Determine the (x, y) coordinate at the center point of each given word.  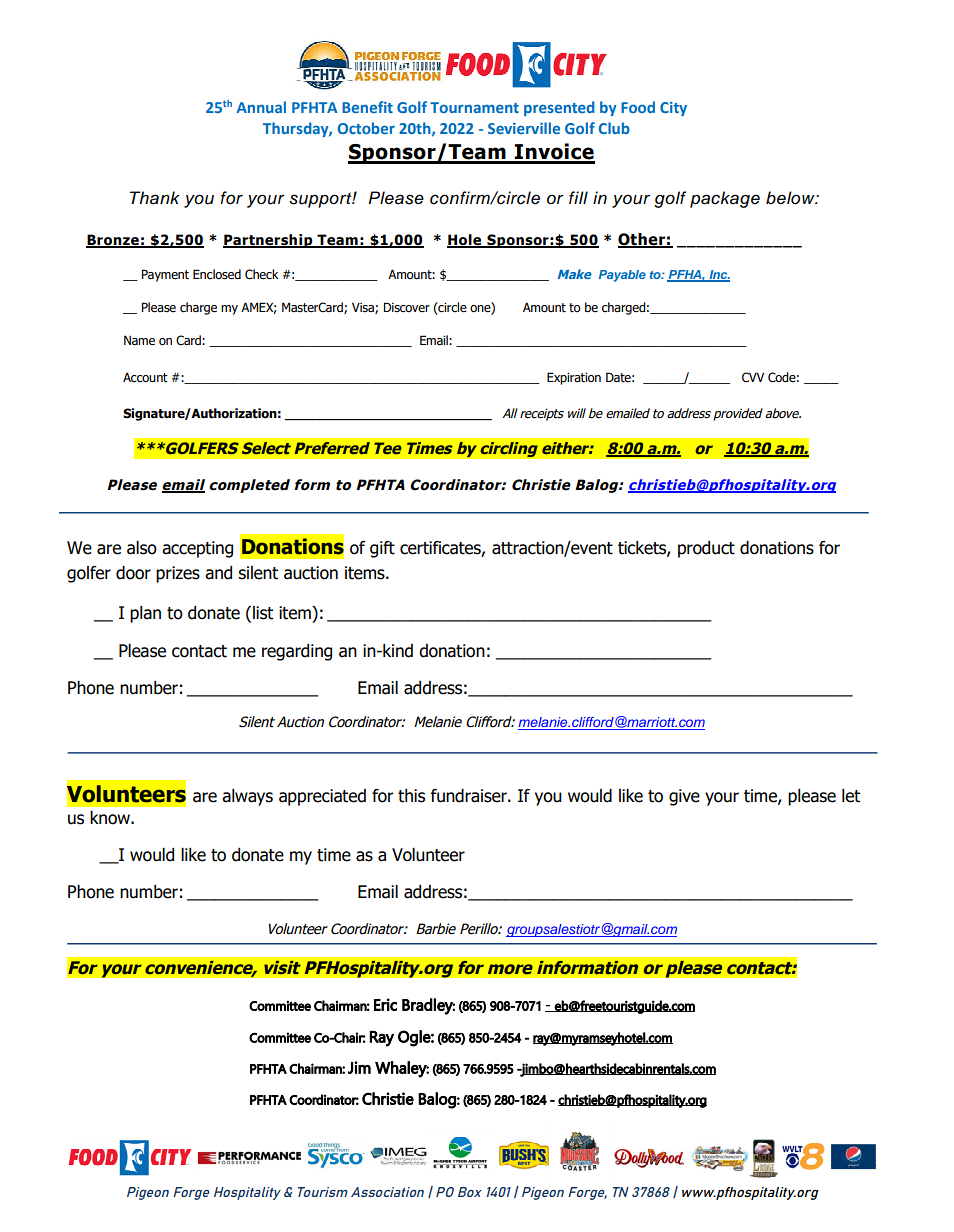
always (247, 797)
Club (614, 128)
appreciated (322, 797)
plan (145, 614)
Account (145, 378)
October (366, 128)
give (684, 797)
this (411, 796)
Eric (385, 1004)
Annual (261, 107)
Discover (406, 307)
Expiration (574, 378)
